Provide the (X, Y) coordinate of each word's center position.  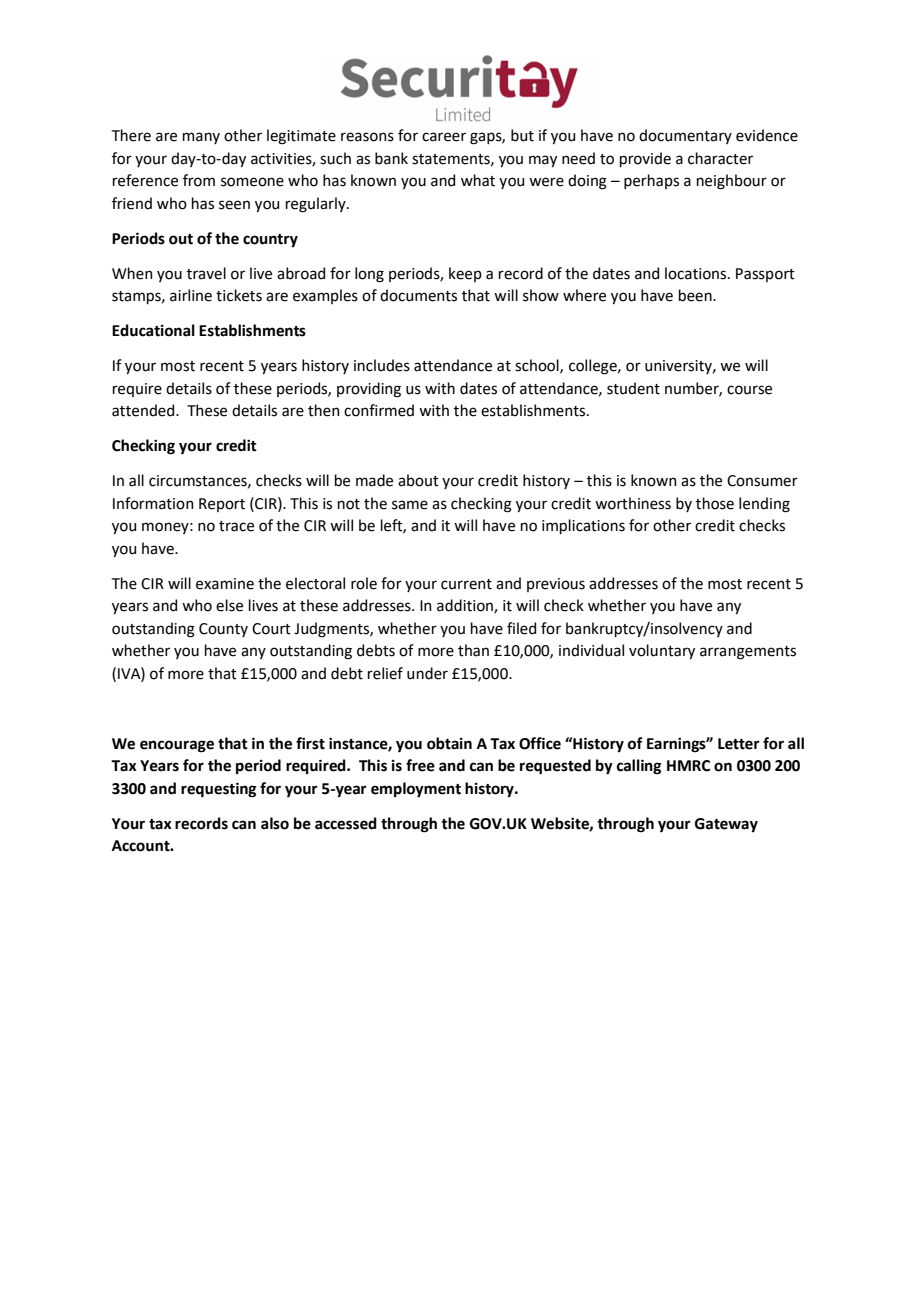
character (720, 158)
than (473, 650)
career (444, 137)
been (696, 295)
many (201, 138)
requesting (218, 790)
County (223, 630)
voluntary (662, 651)
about (418, 480)
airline (191, 295)
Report (222, 505)
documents (418, 295)
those (715, 503)
